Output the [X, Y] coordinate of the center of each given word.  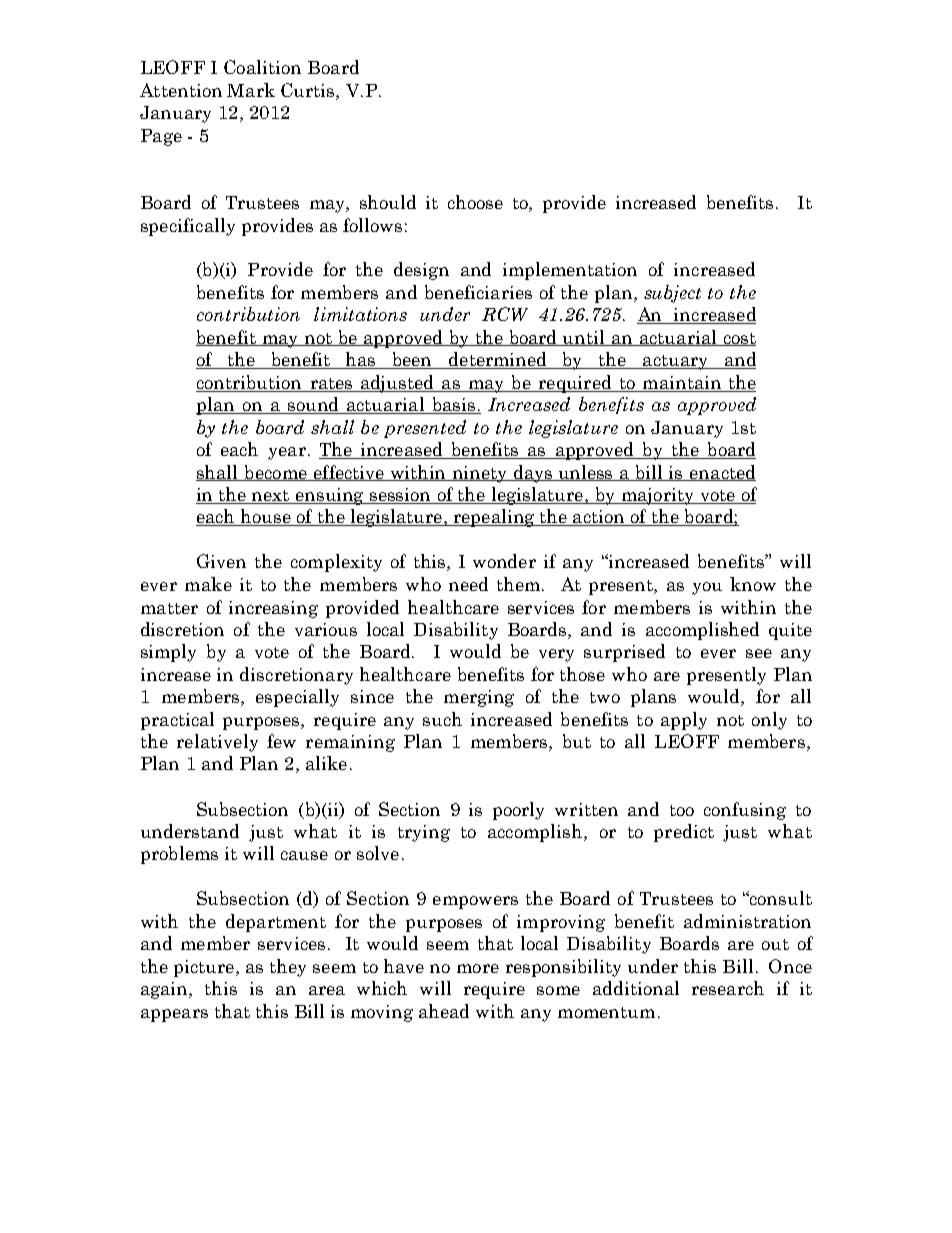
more [478, 968]
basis [453, 405]
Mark [251, 90]
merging [479, 698]
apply [684, 721]
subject [672, 294]
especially [297, 698]
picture [204, 968]
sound [313, 405]
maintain [682, 384]
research [728, 988]
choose [475, 202]
